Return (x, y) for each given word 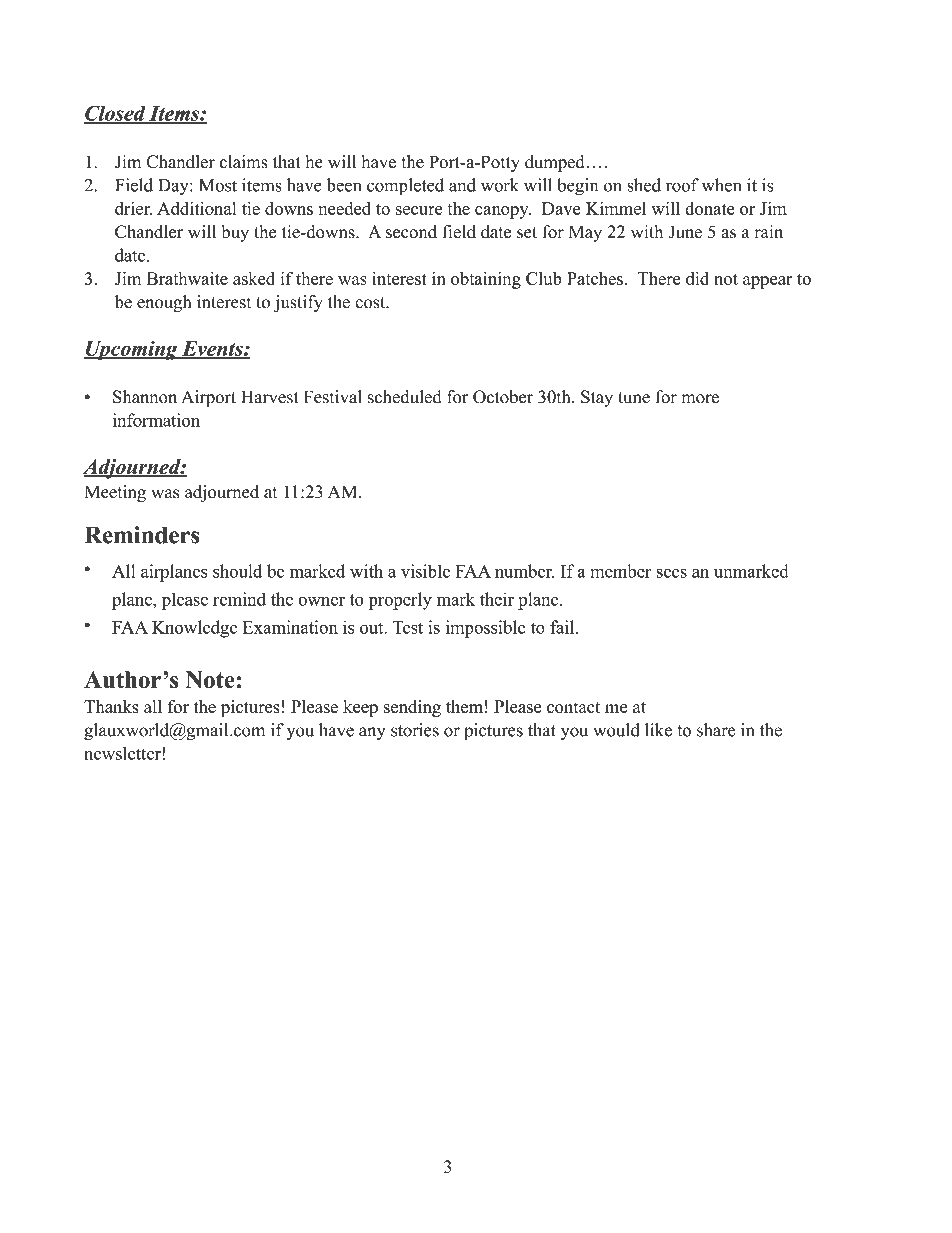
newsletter (124, 753)
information (156, 420)
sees (672, 573)
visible (425, 571)
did (697, 278)
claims (244, 162)
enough (164, 303)
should (237, 571)
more (700, 399)
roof (682, 185)
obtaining (486, 280)
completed (405, 187)
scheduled (405, 397)
